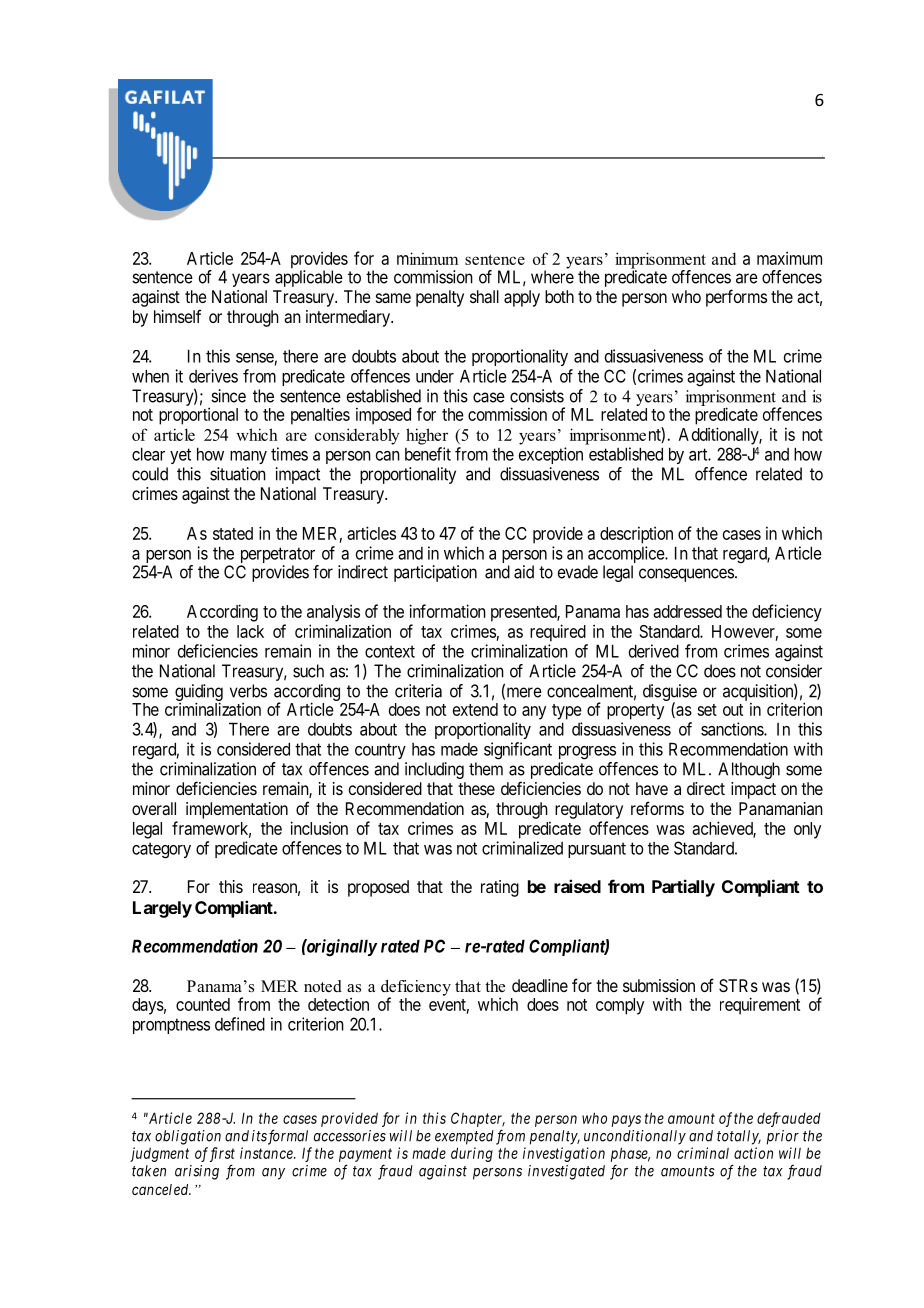 Image resolution: width=924 pixels, height=1308 pixels. I want to click on Partially, so click(683, 888).
